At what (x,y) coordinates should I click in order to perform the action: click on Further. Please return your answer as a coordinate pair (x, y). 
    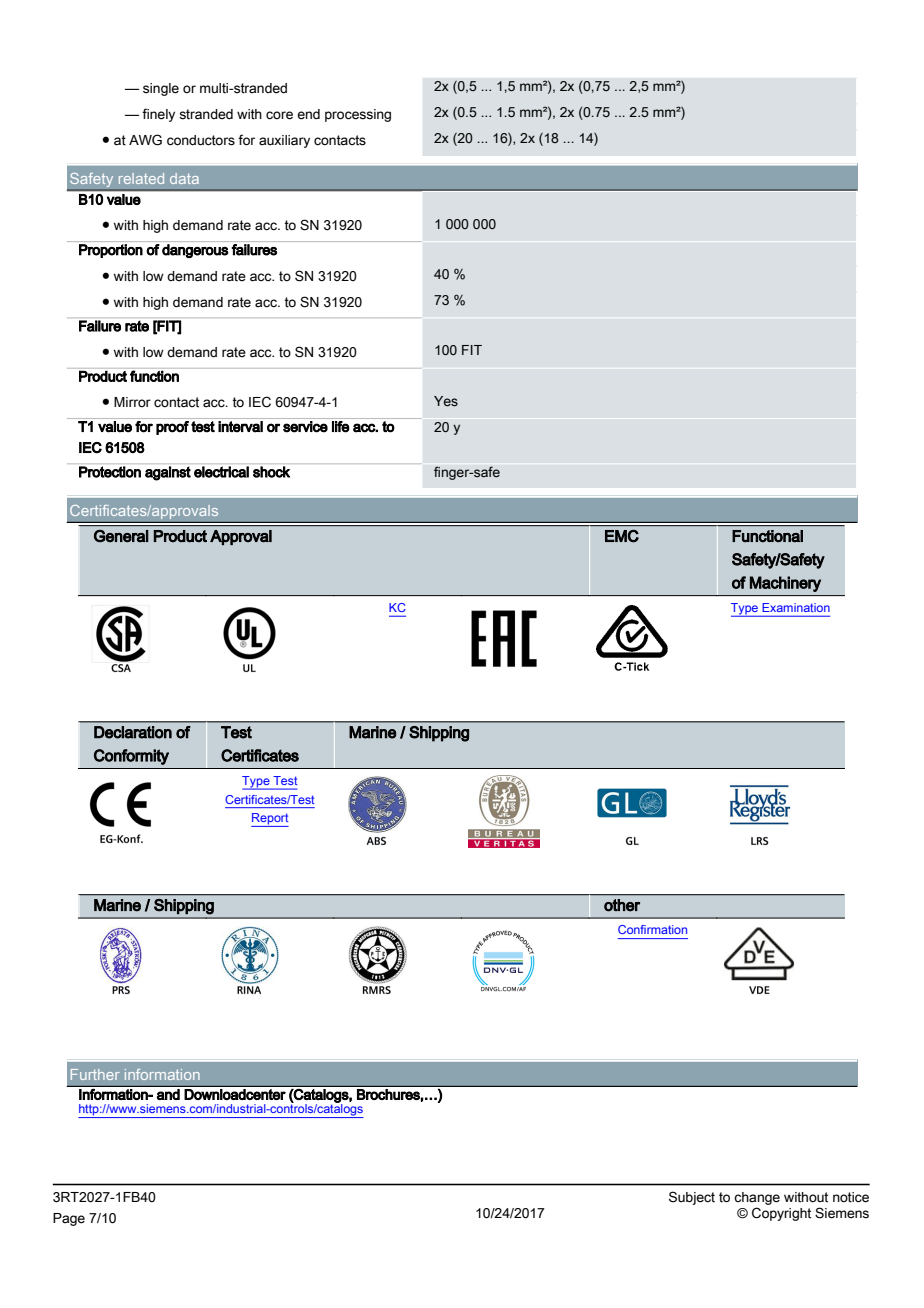
    Looking at the image, I should click on (95, 1074).
